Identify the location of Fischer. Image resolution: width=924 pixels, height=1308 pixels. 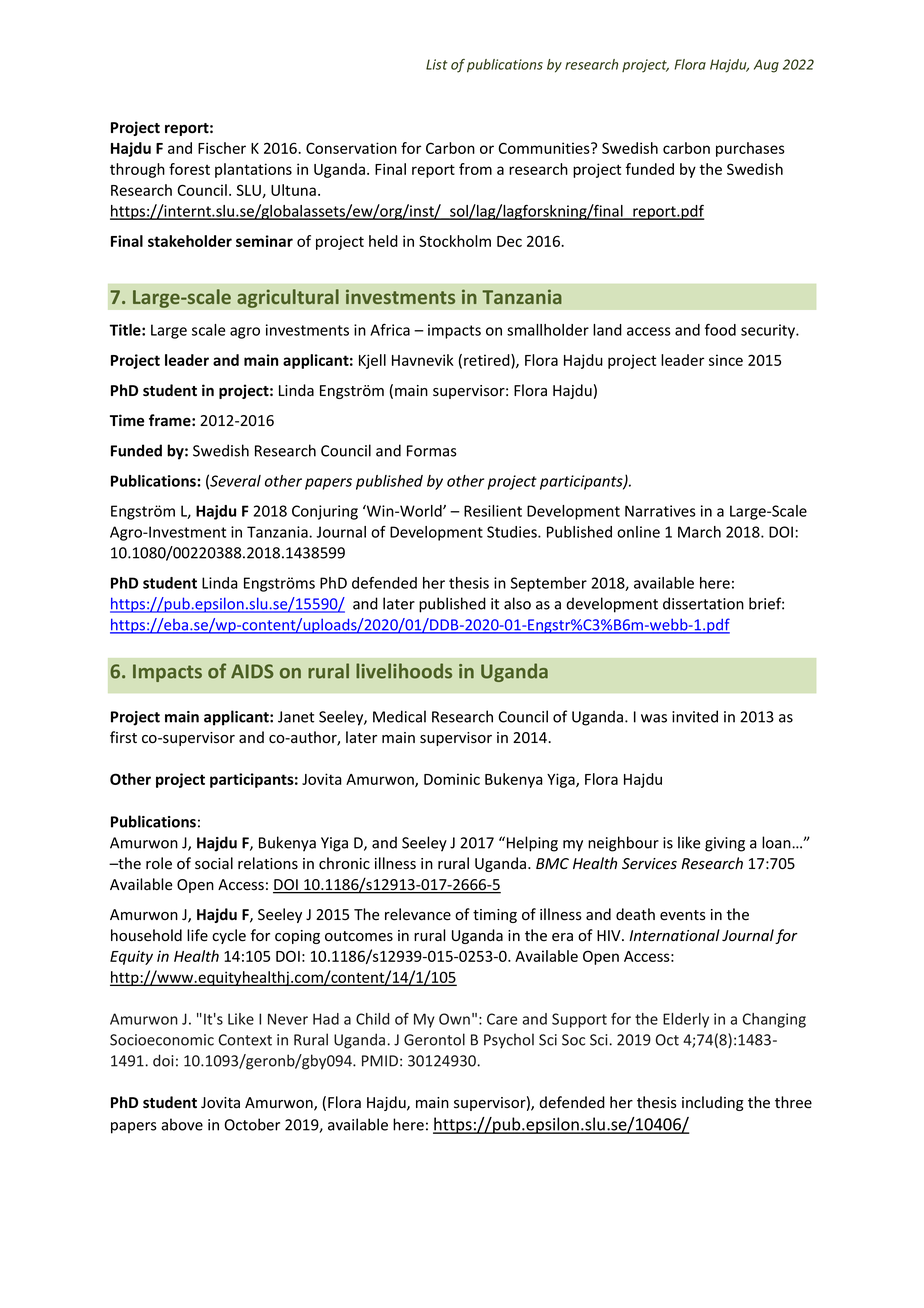
(222, 148).
